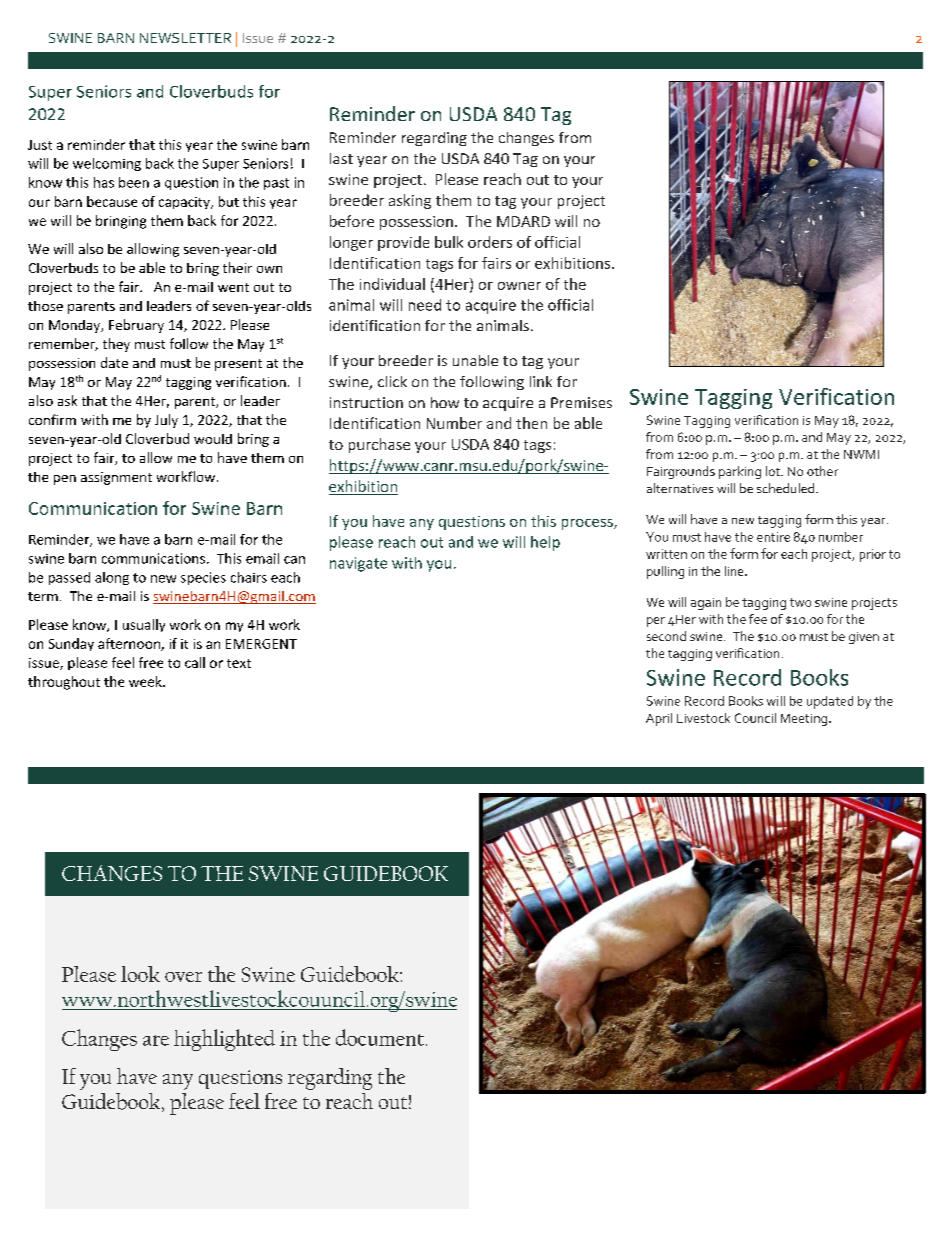 The height and width of the screenshot is (1233, 952). What do you see at coordinates (185, 38) in the screenshot?
I see `NEWSLETTER` at bounding box center [185, 38].
